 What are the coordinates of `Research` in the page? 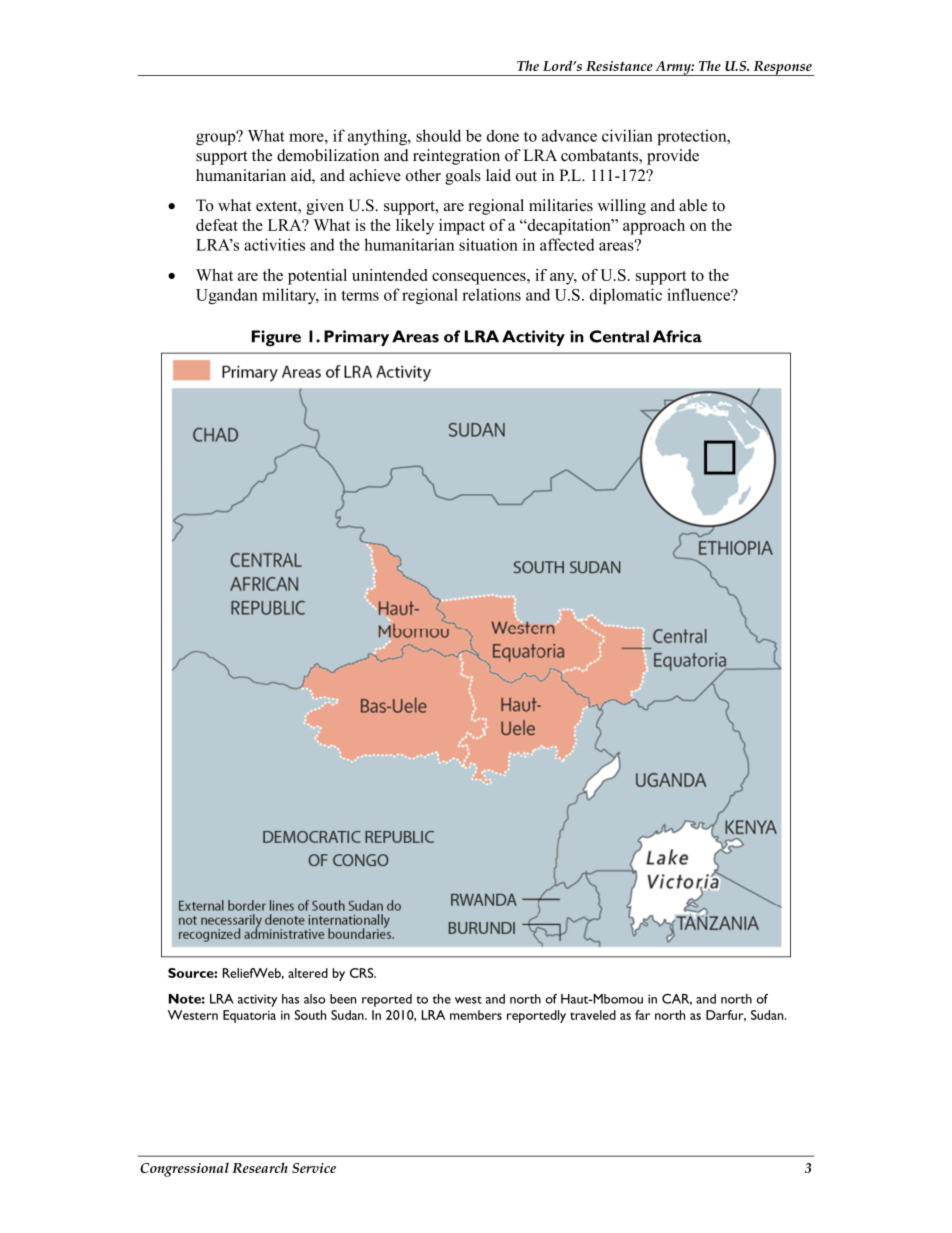 It's located at (260, 1167).
